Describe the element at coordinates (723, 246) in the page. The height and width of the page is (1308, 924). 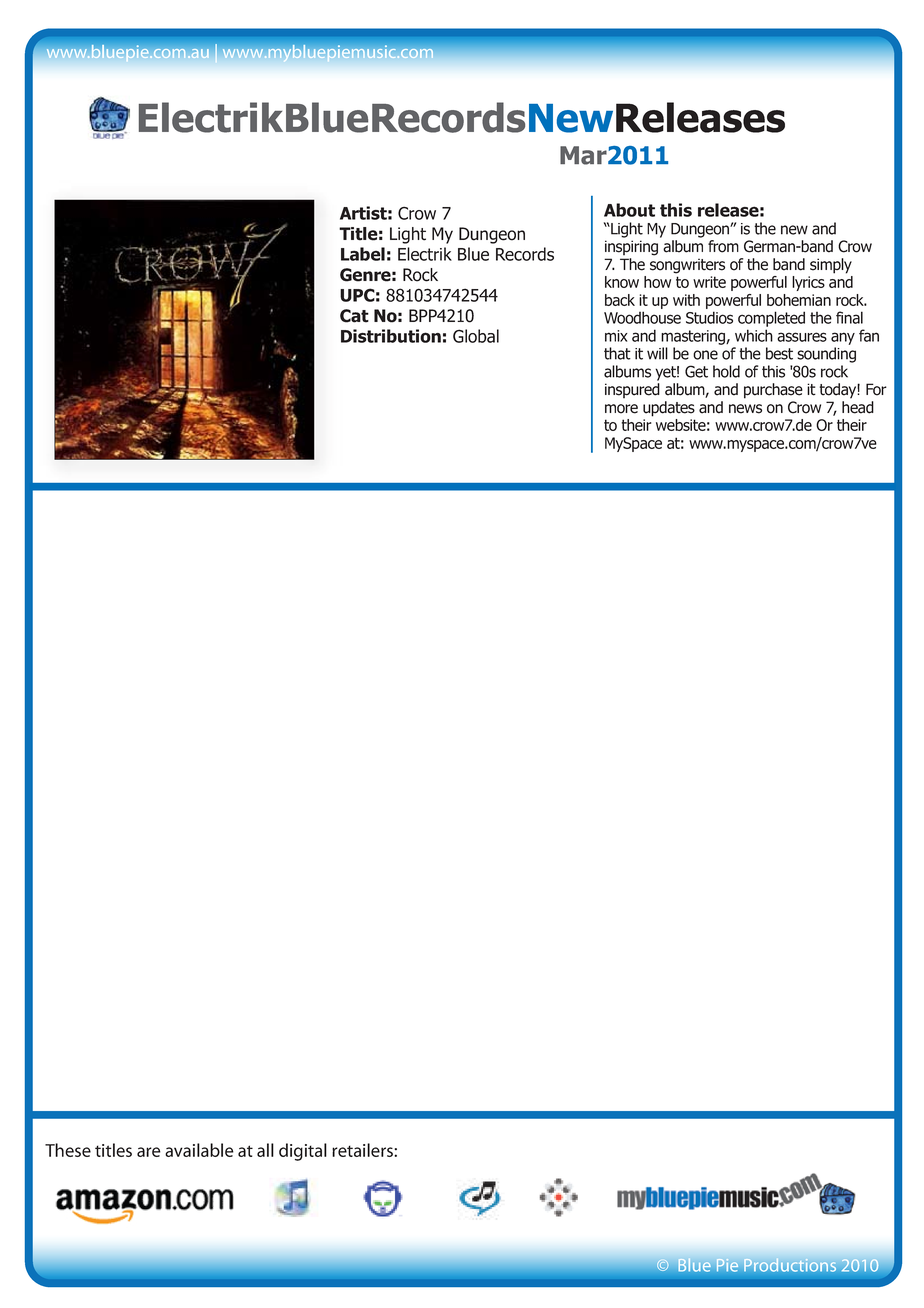
I see `from` at that location.
